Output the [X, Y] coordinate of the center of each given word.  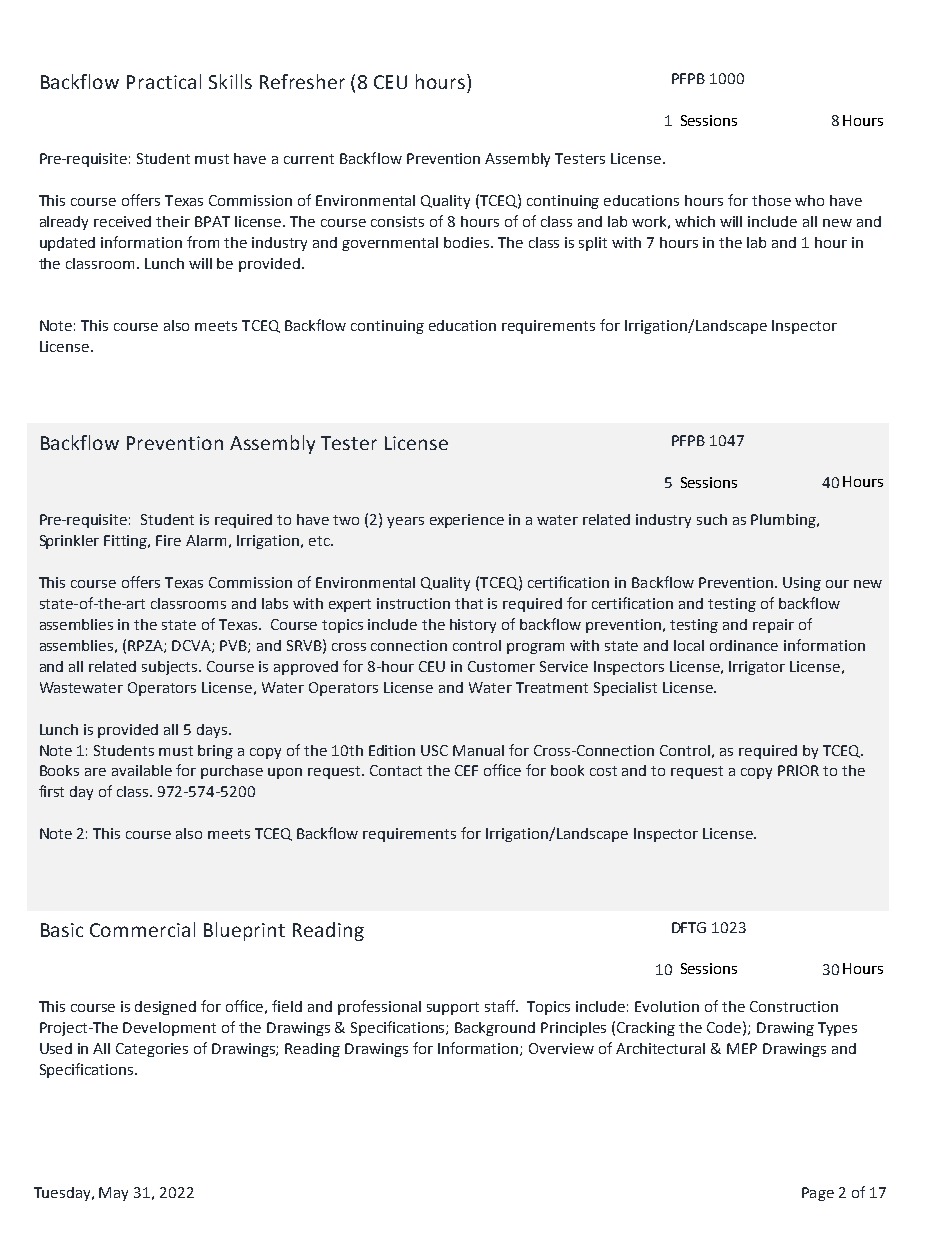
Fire [168, 540]
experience [467, 521]
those [771, 200]
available [142, 770]
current [309, 159]
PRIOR [798, 770]
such [712, 519]
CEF [466, 770]
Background [495, 1029]
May [113, 1194]
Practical [164, 81]
